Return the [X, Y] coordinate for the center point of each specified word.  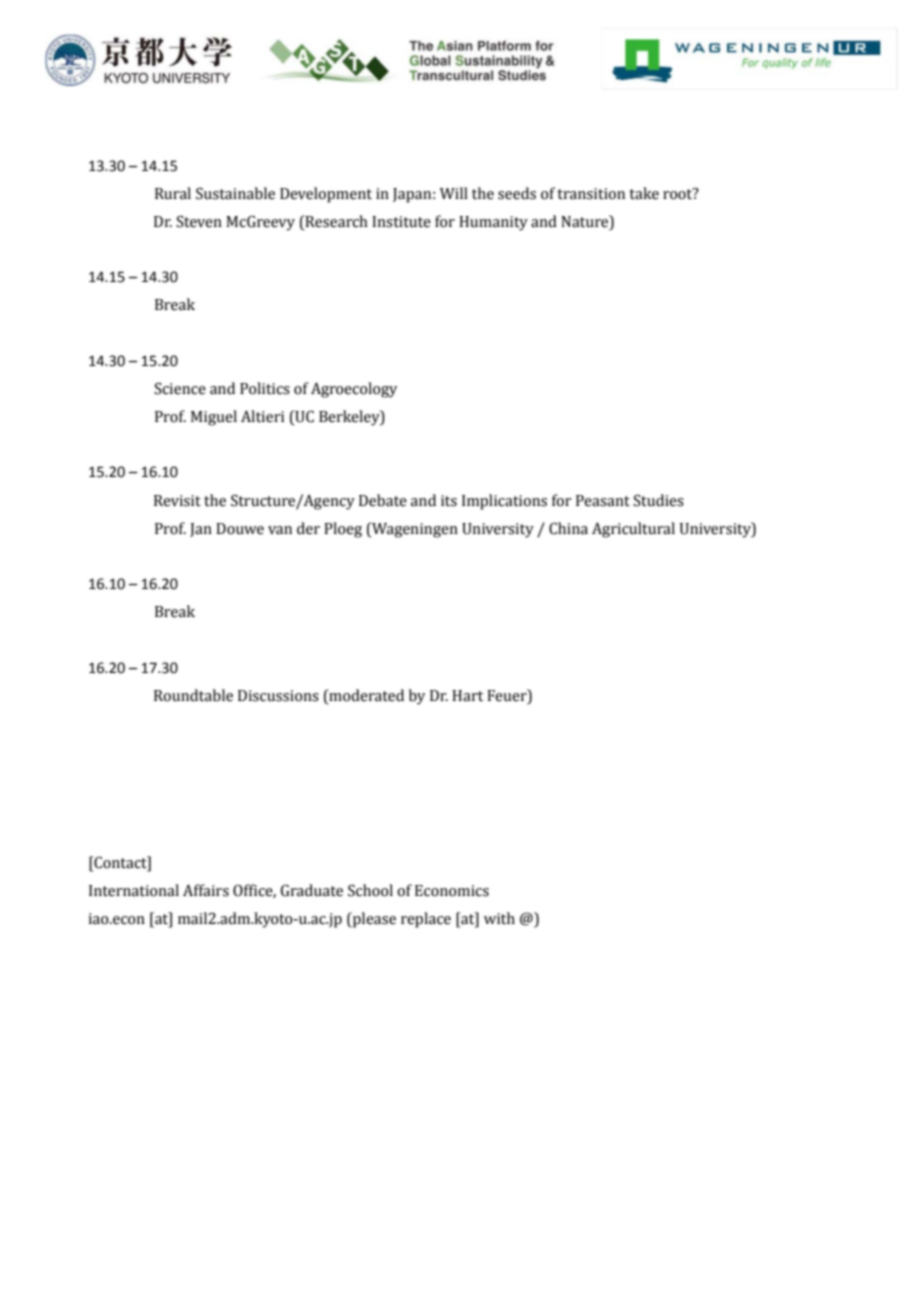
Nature [586, 221]
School [370, 890]
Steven [199, 221]
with [499, 918]
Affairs [206, 890]
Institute [401, 222]
